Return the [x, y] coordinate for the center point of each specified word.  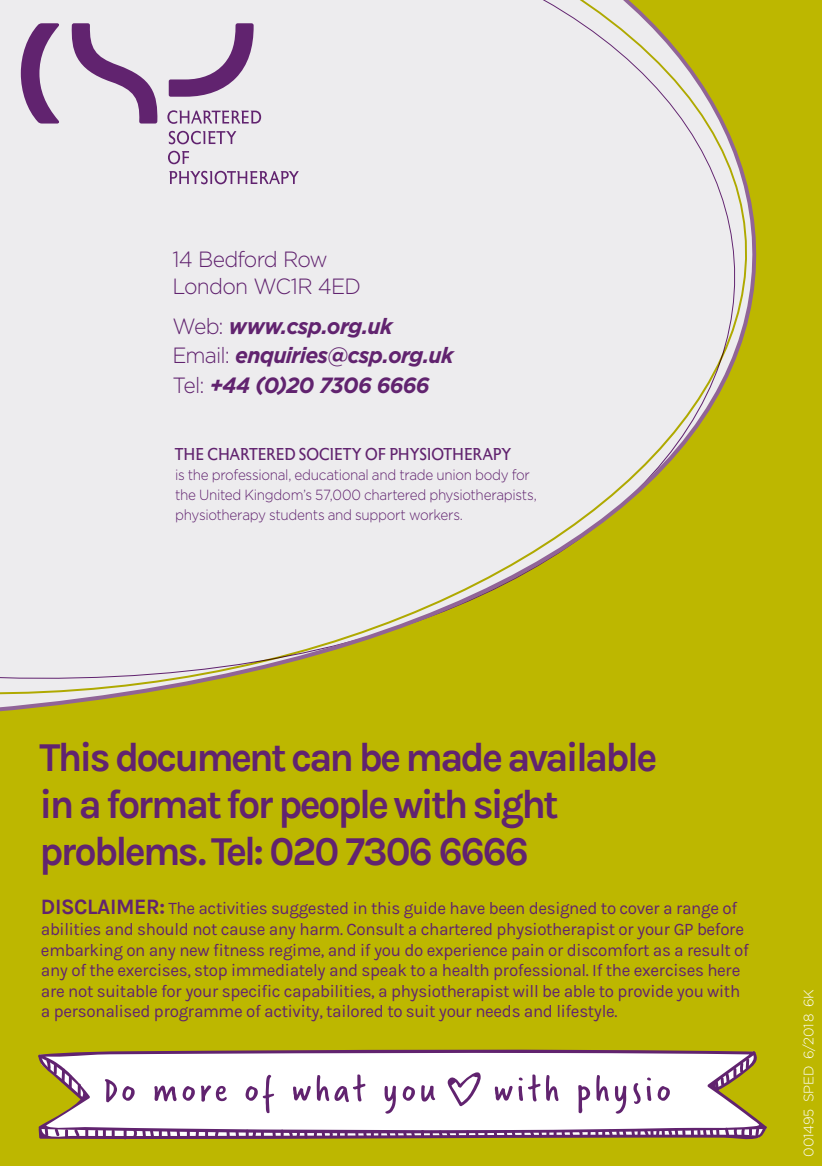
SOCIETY [330, 454]
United [220, 494]
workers [436, 514]
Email [199, 355]
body [492, 476]
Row [306, 259]
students [297, 514]
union [454, 476]
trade [416, 475]
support [380, 516]
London [210, 286]
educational [331, 474]
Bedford [238, 259]
